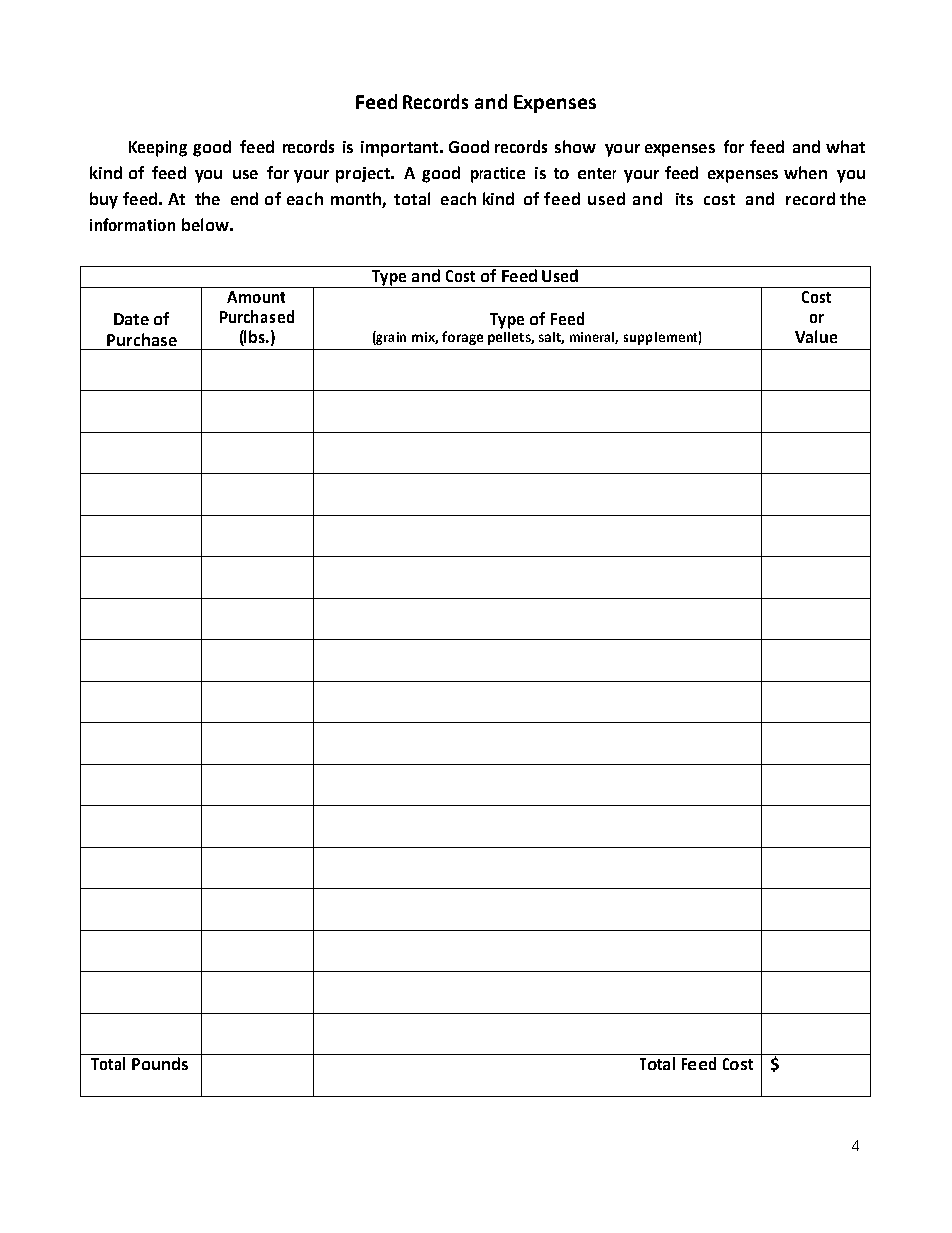 The height and width of the document is (1233, 952). I want to click on Keeping, so click(158, 149).
